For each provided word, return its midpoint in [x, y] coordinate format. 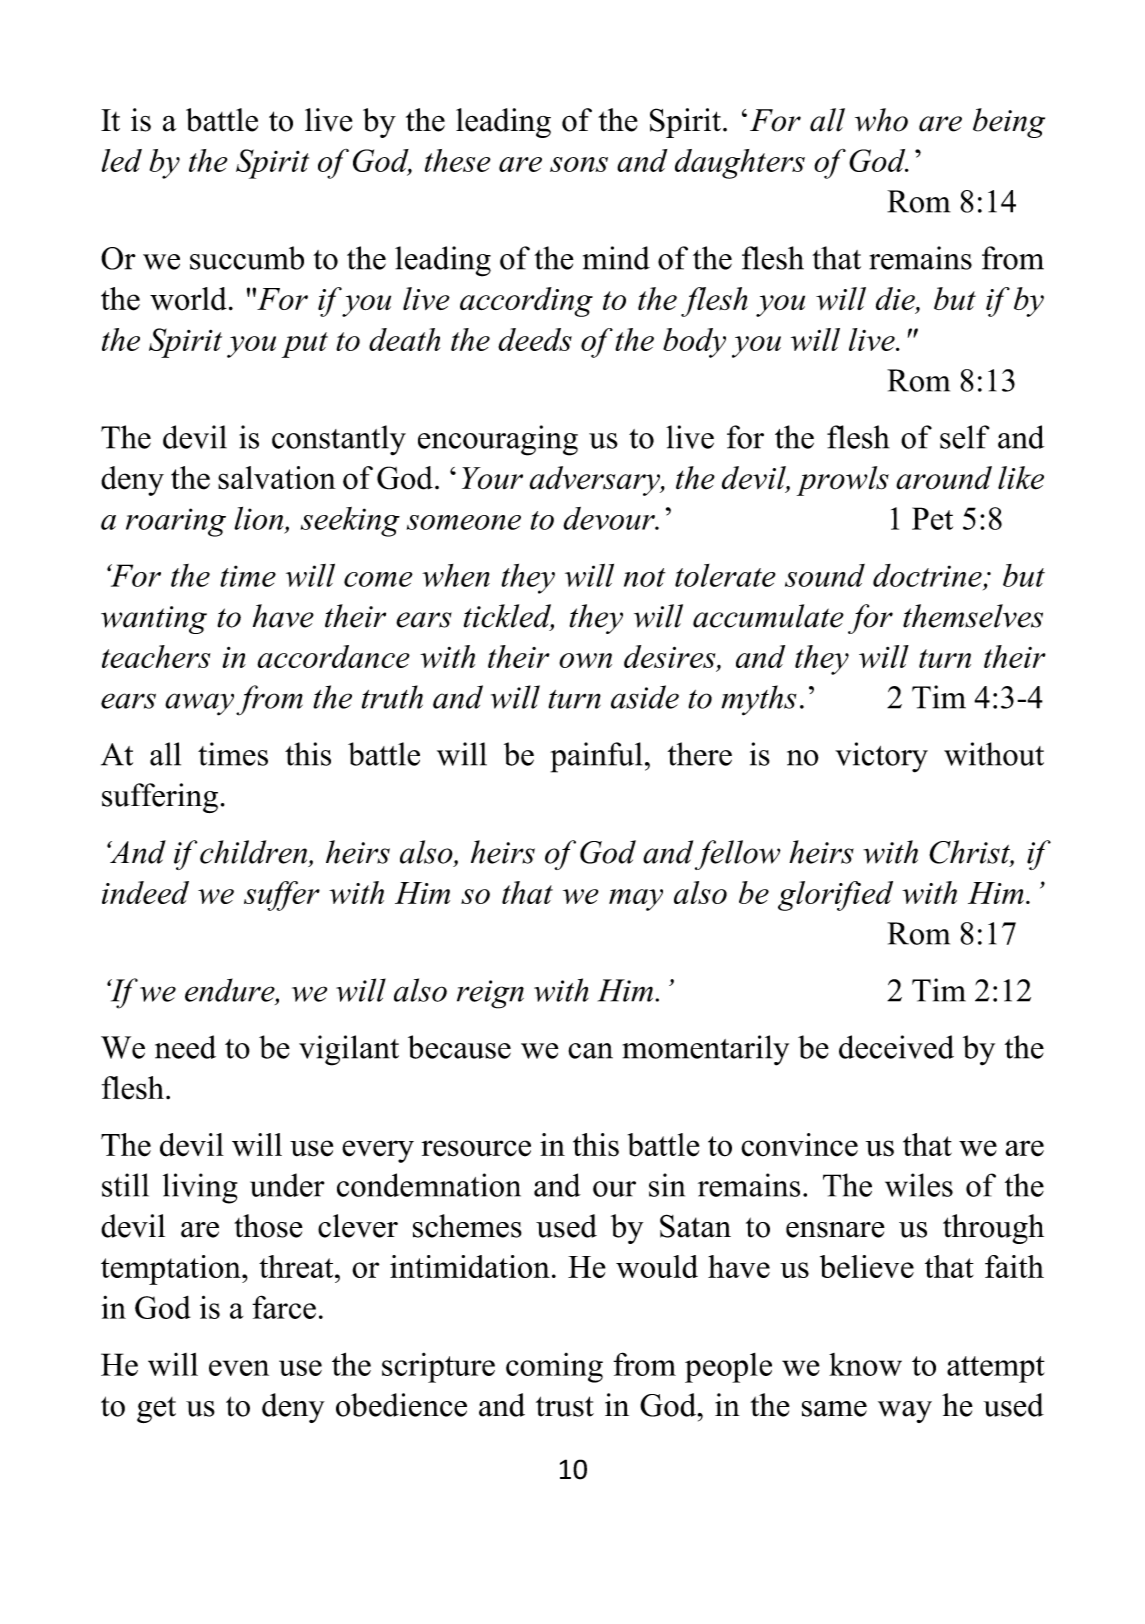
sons [579, 164]
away [199, 704]
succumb [247, 258]
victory [881, 757]
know [865, 1364]
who [881, 120]
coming [554, 1368]
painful [596, 757]
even [239, 1368]
